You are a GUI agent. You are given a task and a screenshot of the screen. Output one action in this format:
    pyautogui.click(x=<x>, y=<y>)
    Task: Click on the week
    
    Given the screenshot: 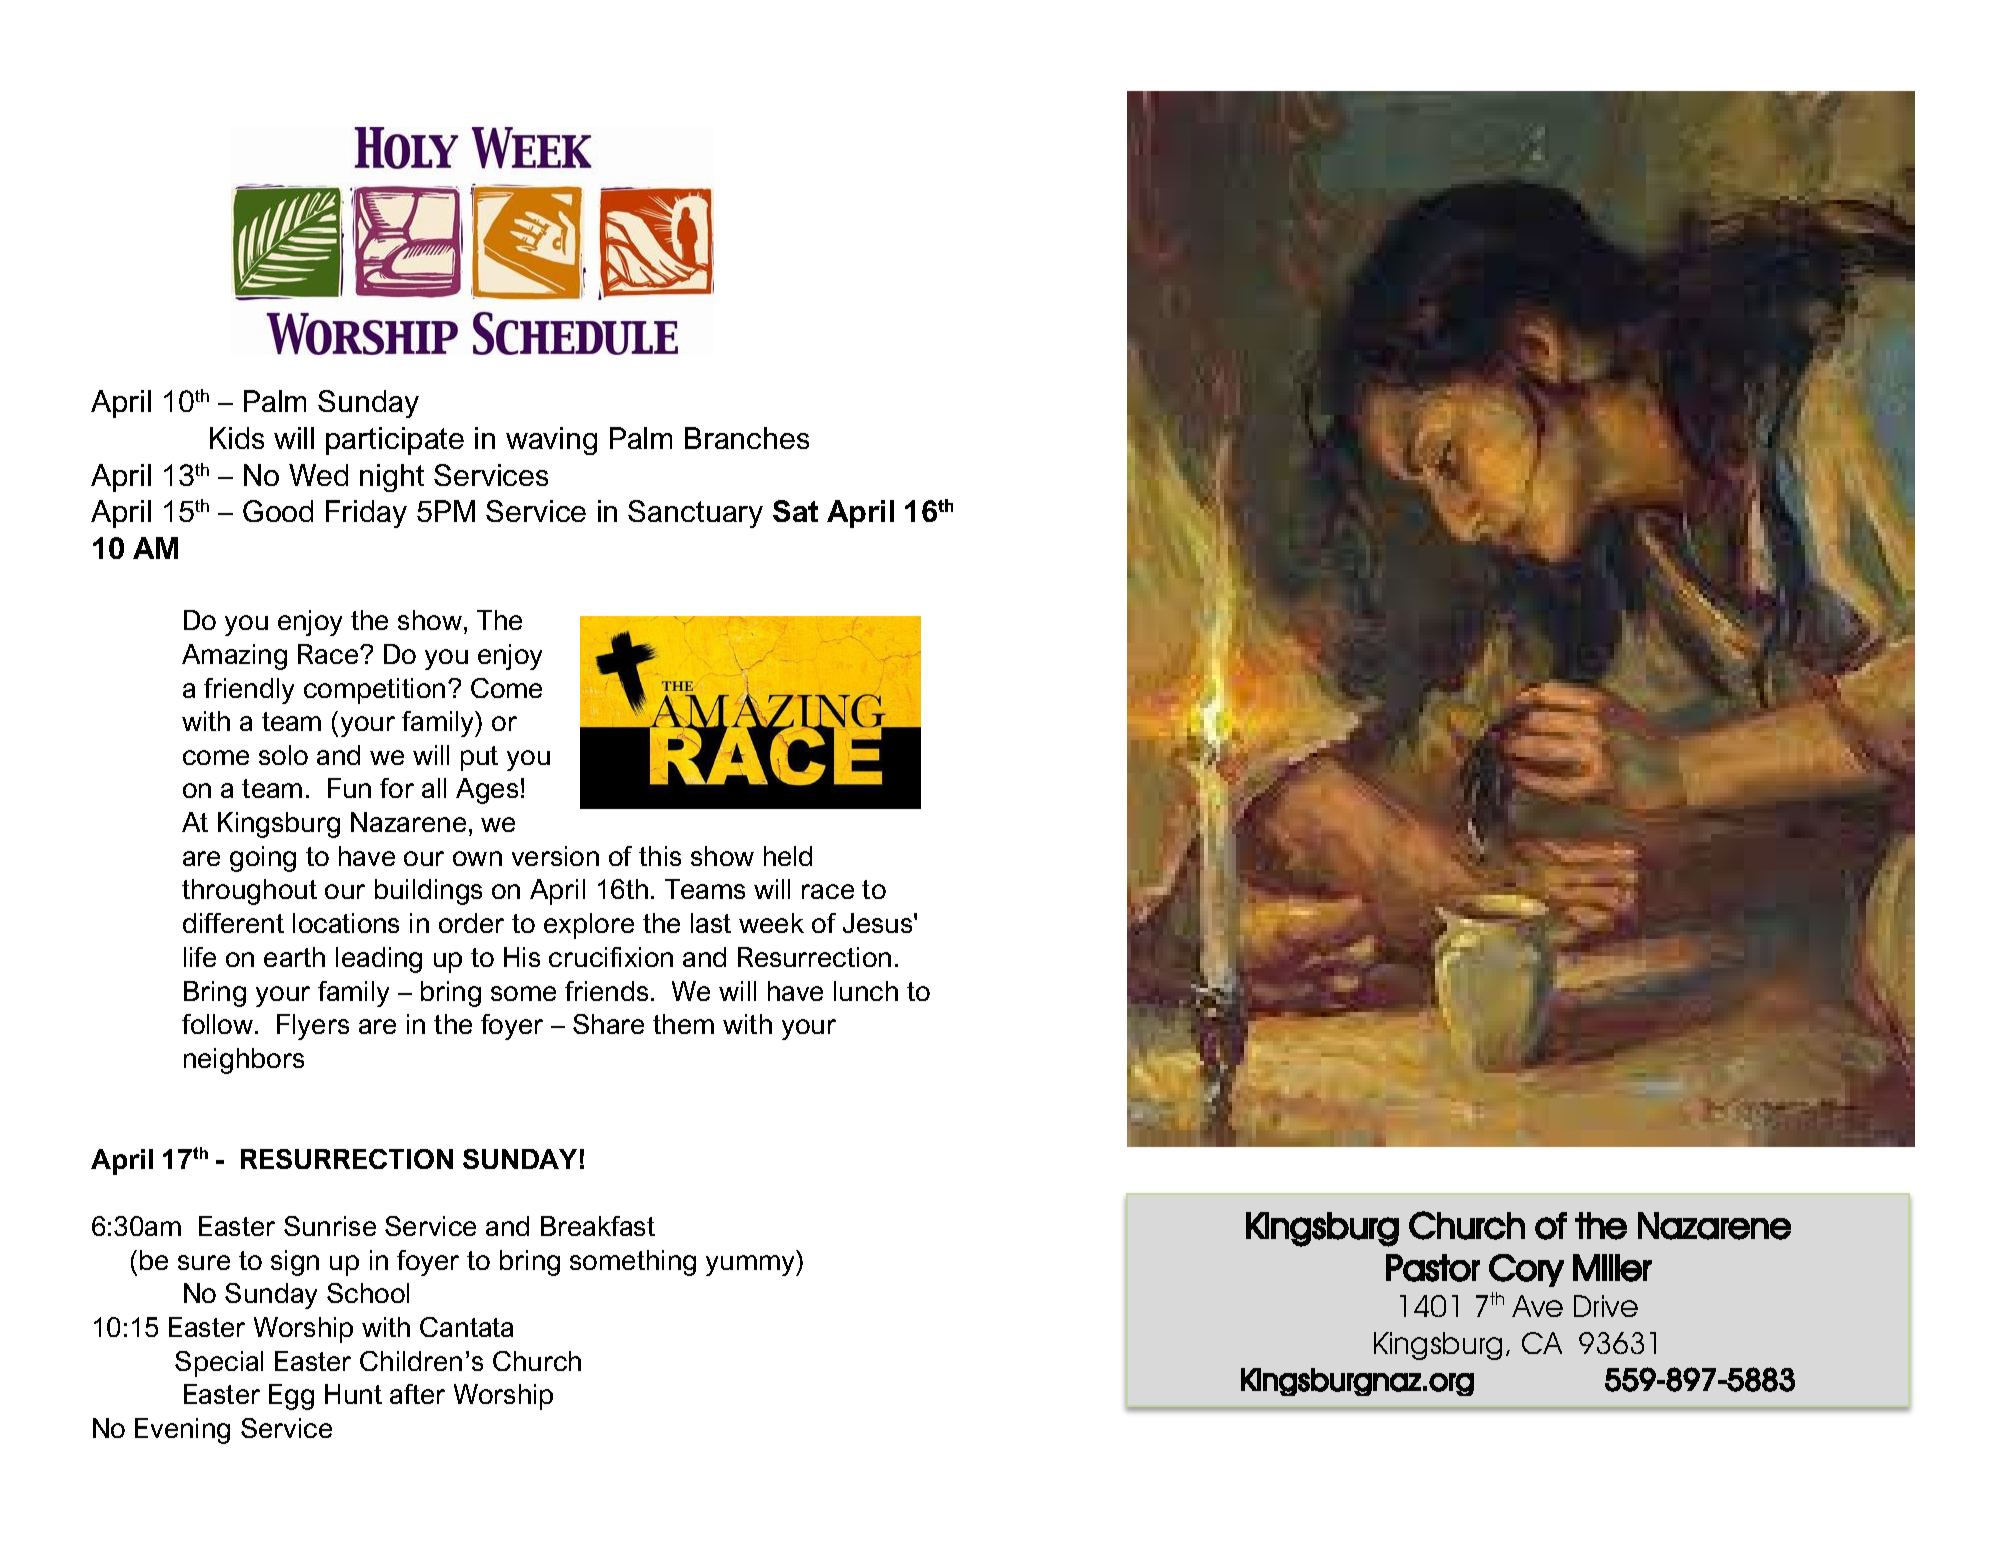 What is the action you would take?
    pyautogui.click(x=771, y=923)
